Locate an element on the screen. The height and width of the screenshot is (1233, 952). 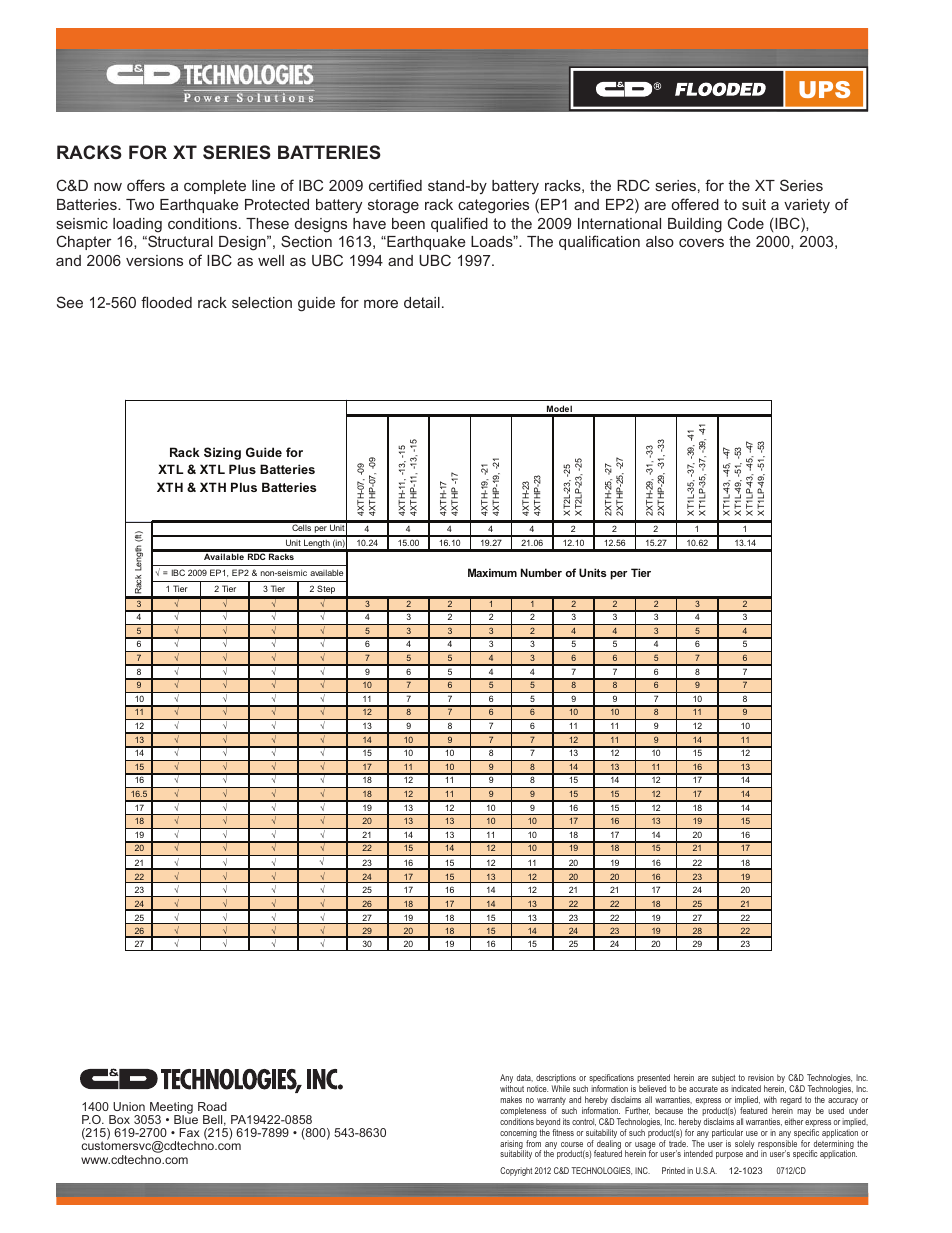
fax is located at coordinates (189, 1132).
